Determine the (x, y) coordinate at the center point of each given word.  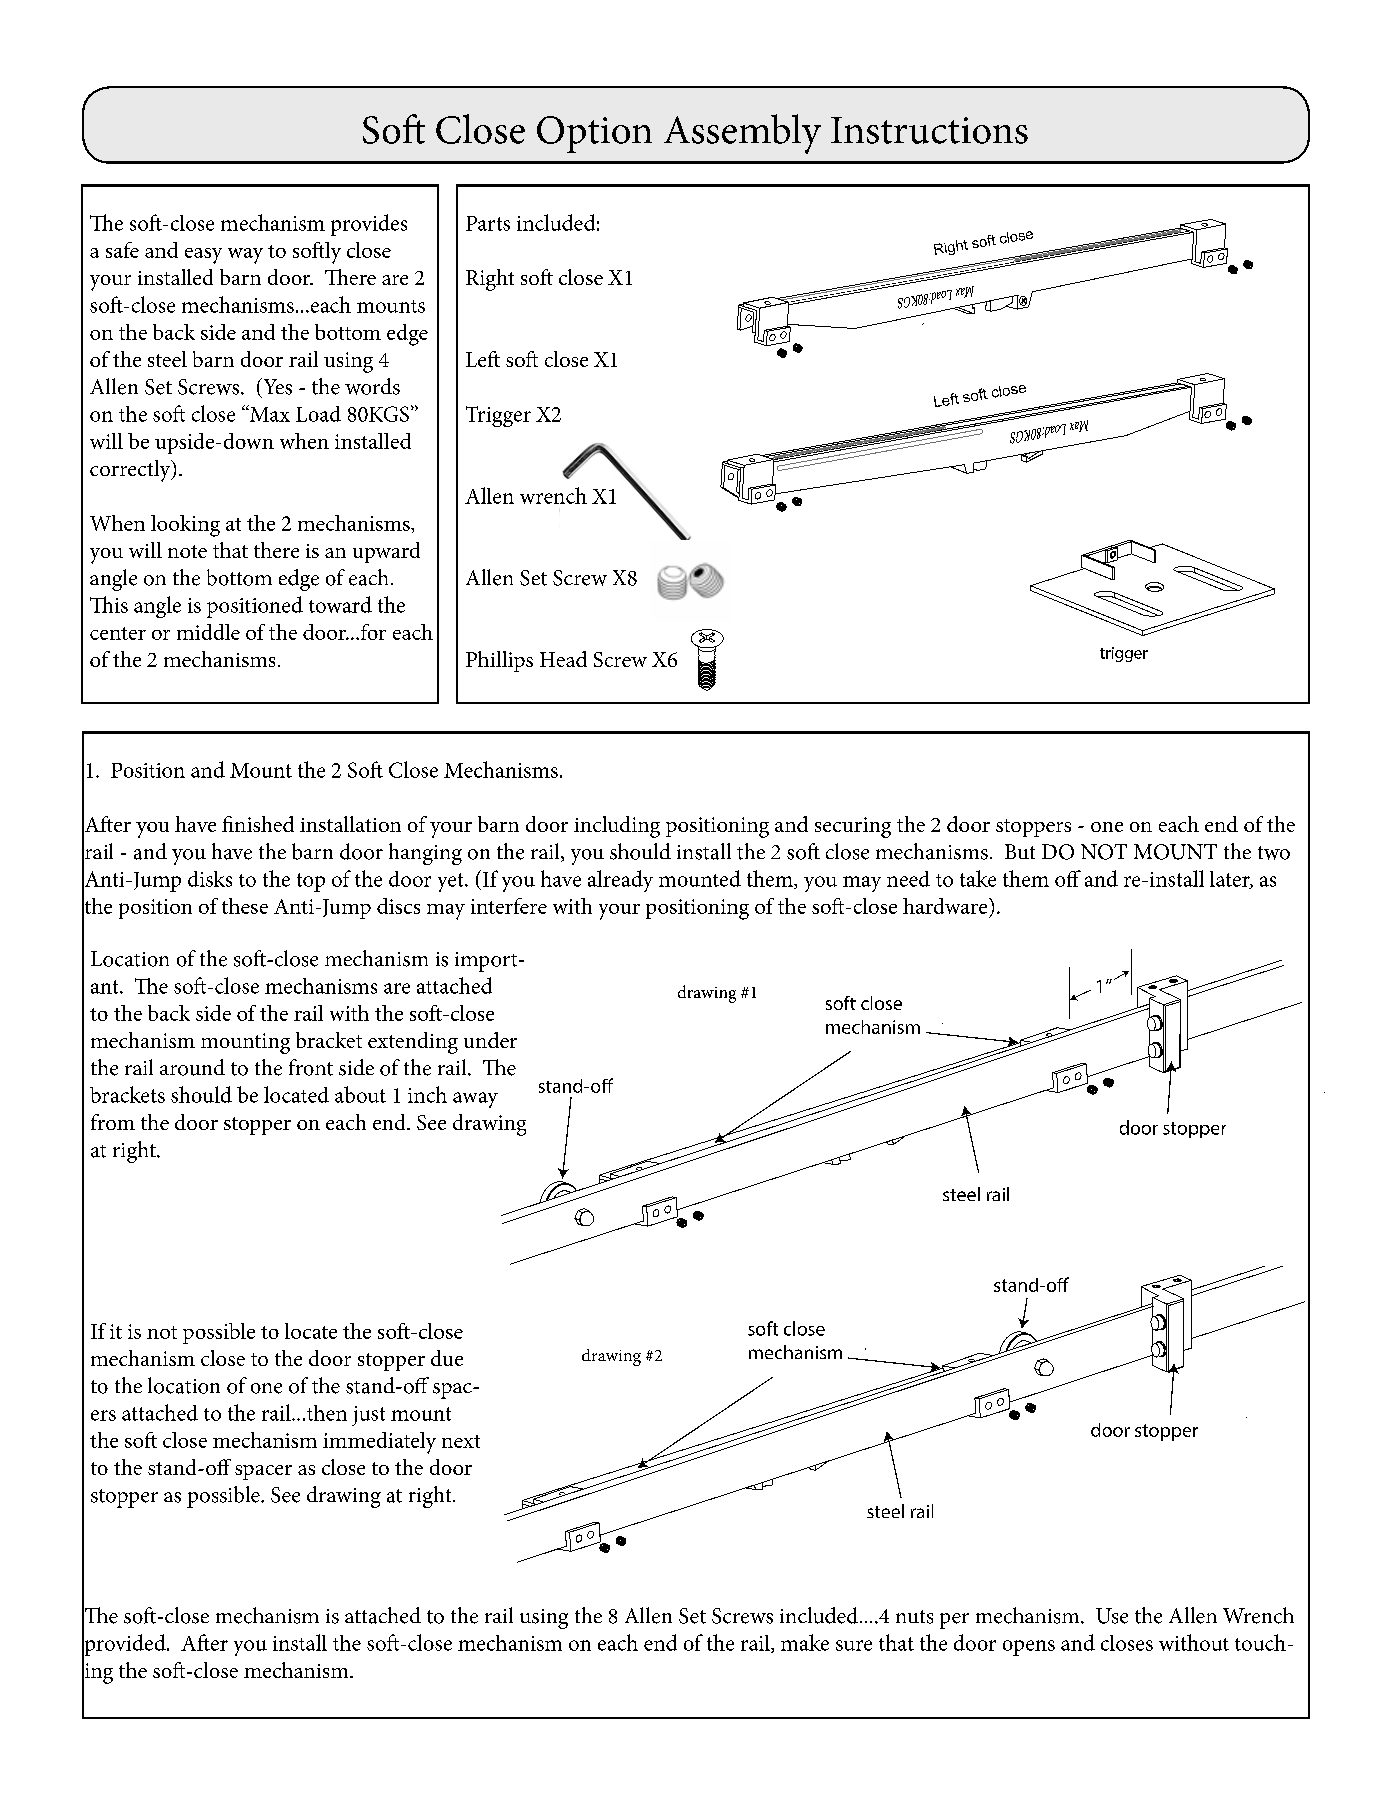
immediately (379, 1443)
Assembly (742, 134)
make (805, 1642)
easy (203, 256)
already (620, 881)
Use (1112, 1616)
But (1020, 851)
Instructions (929, 130)
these (245, 906)
